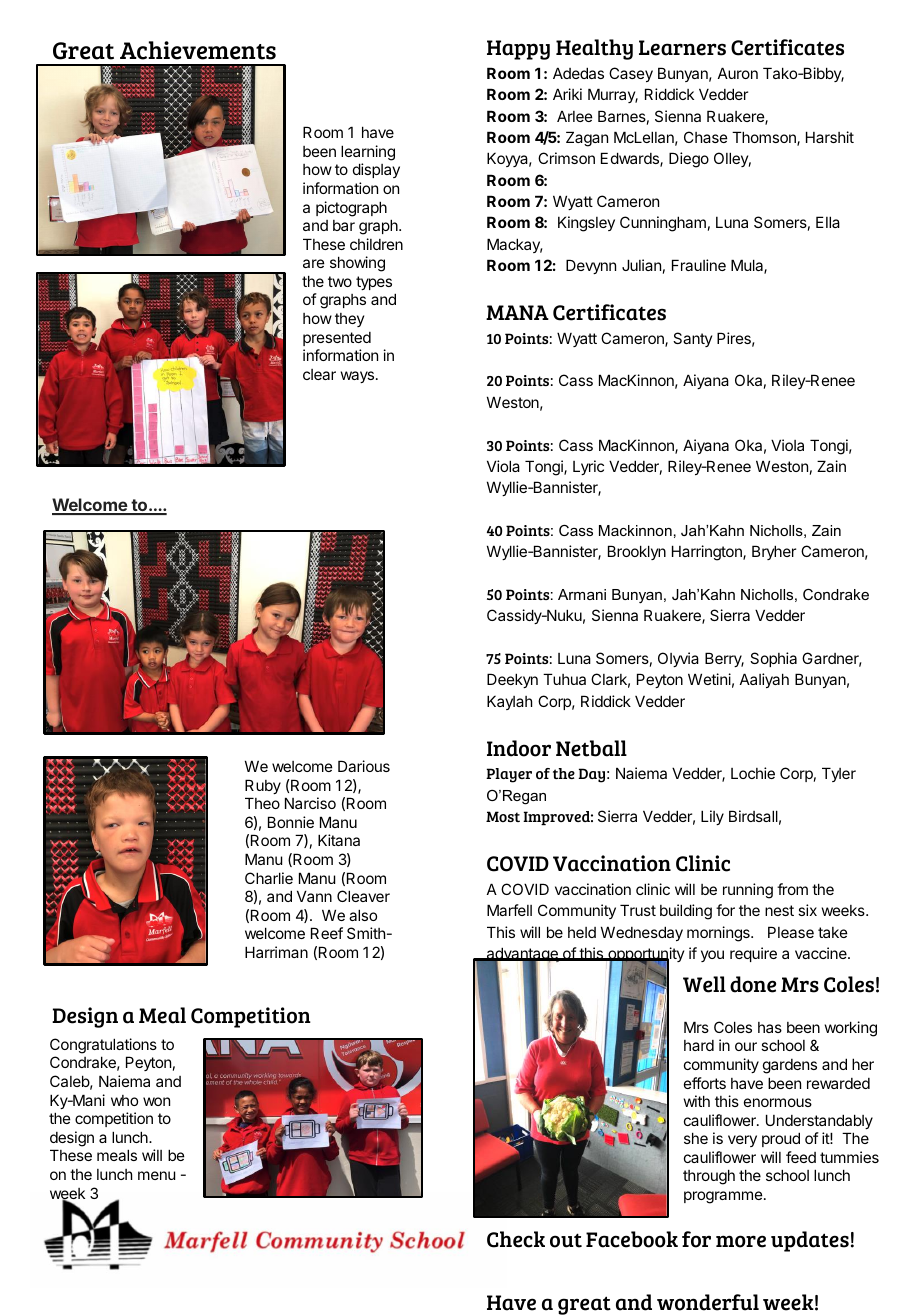 The height and width of the page is (1316, 921). Describe the element at coordinates (518, 50) in the page. I see `Happy` at that location.
